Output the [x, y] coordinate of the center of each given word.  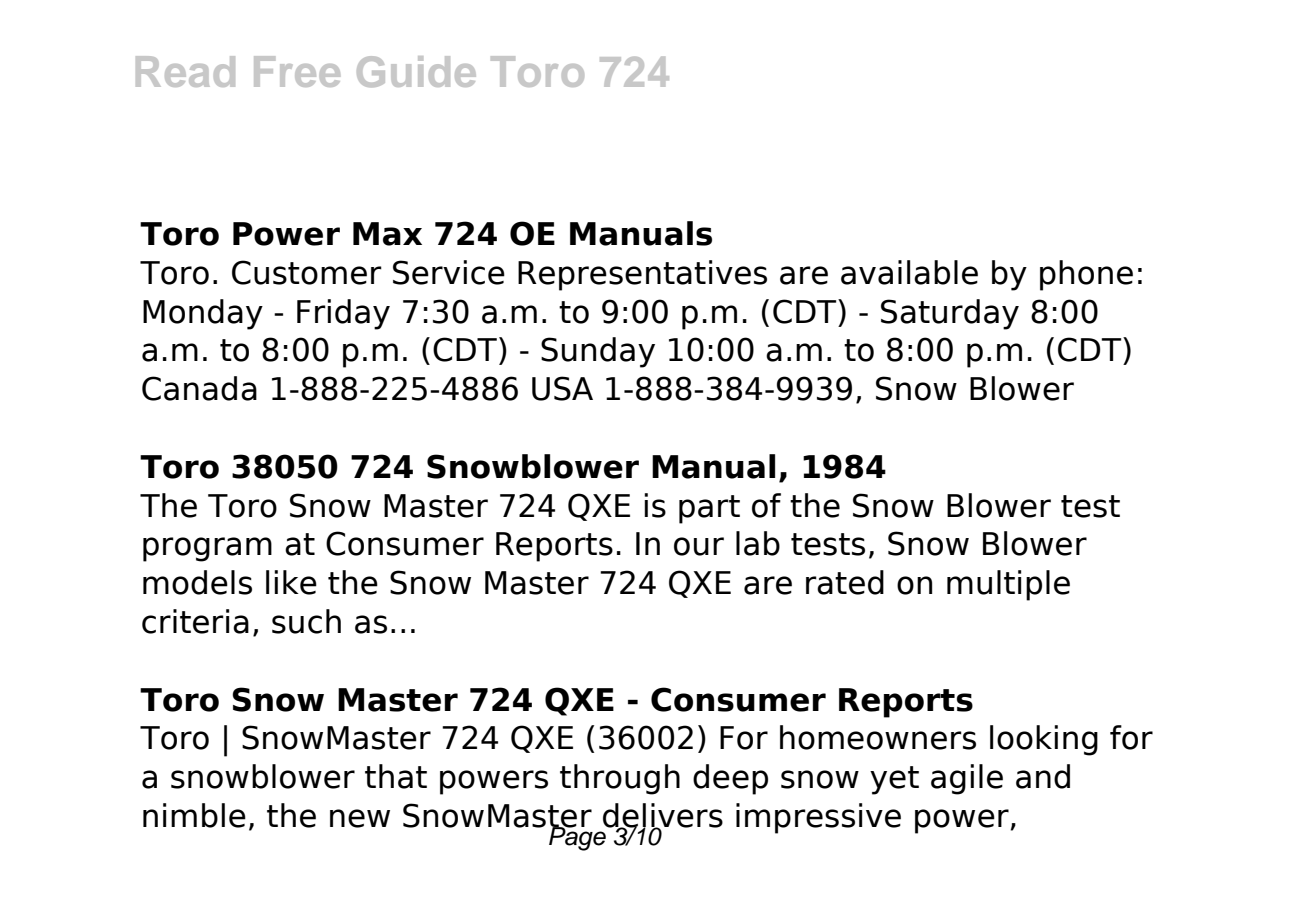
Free [297, 71]
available [909, 272]
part [709, 509]
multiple [1008, 585]
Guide [416, 71]
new [360, 818]
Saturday [950, 314]
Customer [307, 272]
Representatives [642, 275]
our [699, 546]
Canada [199, 388]
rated [845, 582]
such [306, 621]
